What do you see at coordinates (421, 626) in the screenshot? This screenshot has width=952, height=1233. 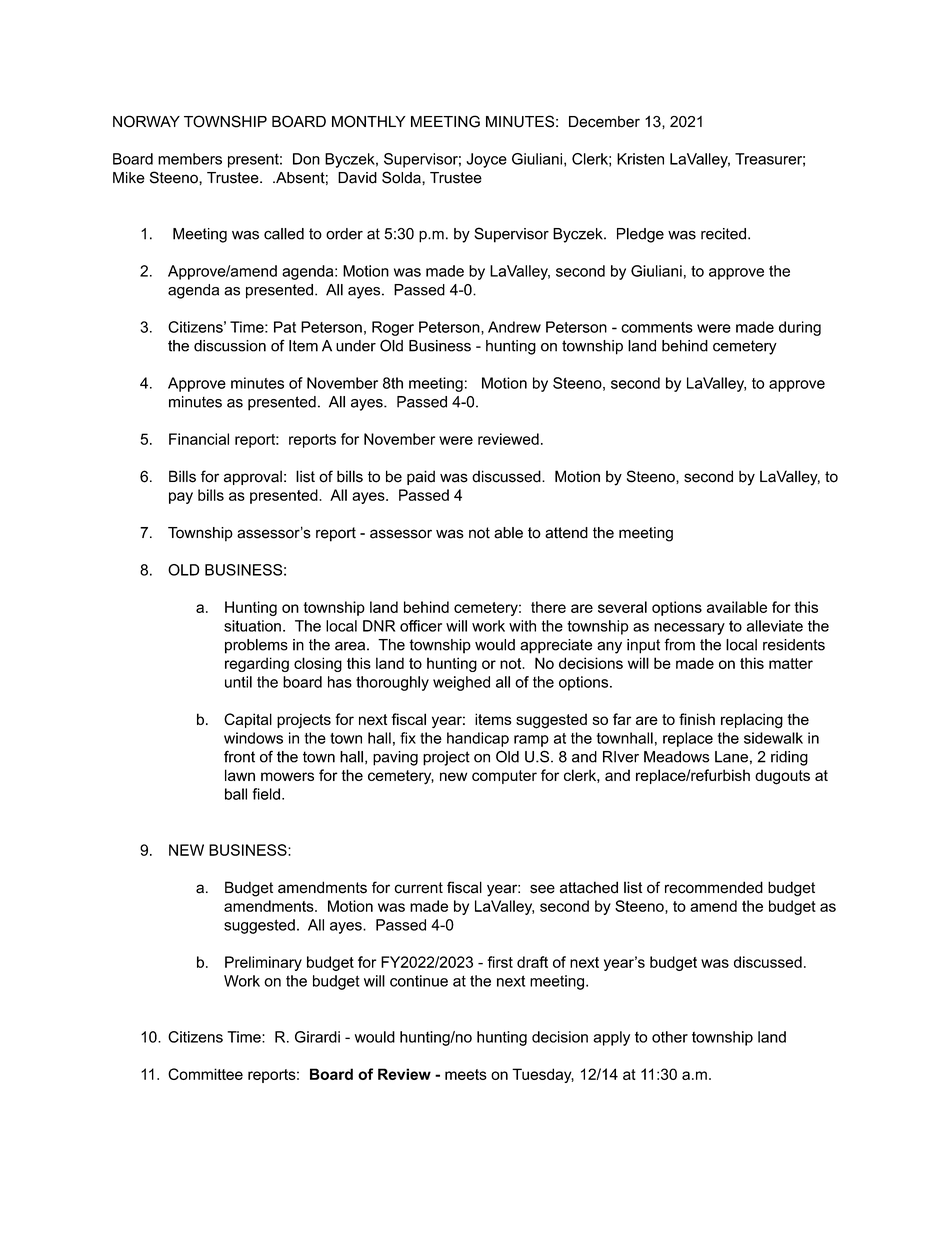 I see `officer` at bounding box center [421, 626].
